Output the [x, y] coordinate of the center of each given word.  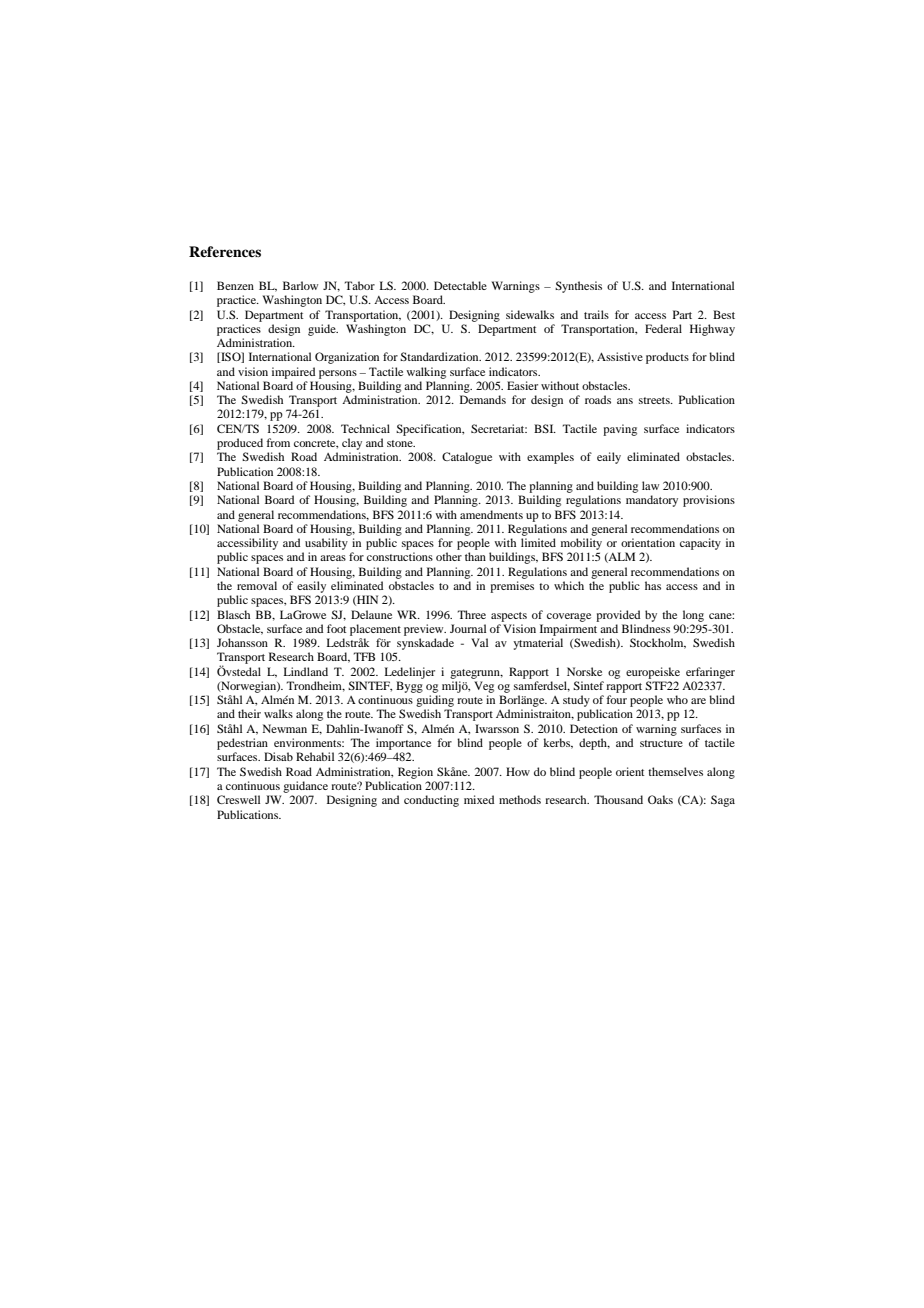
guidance [305, 787]
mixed [479, 799]
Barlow [300, 285]
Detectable [460, 285]
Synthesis [578, 287]
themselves [675, 771]
